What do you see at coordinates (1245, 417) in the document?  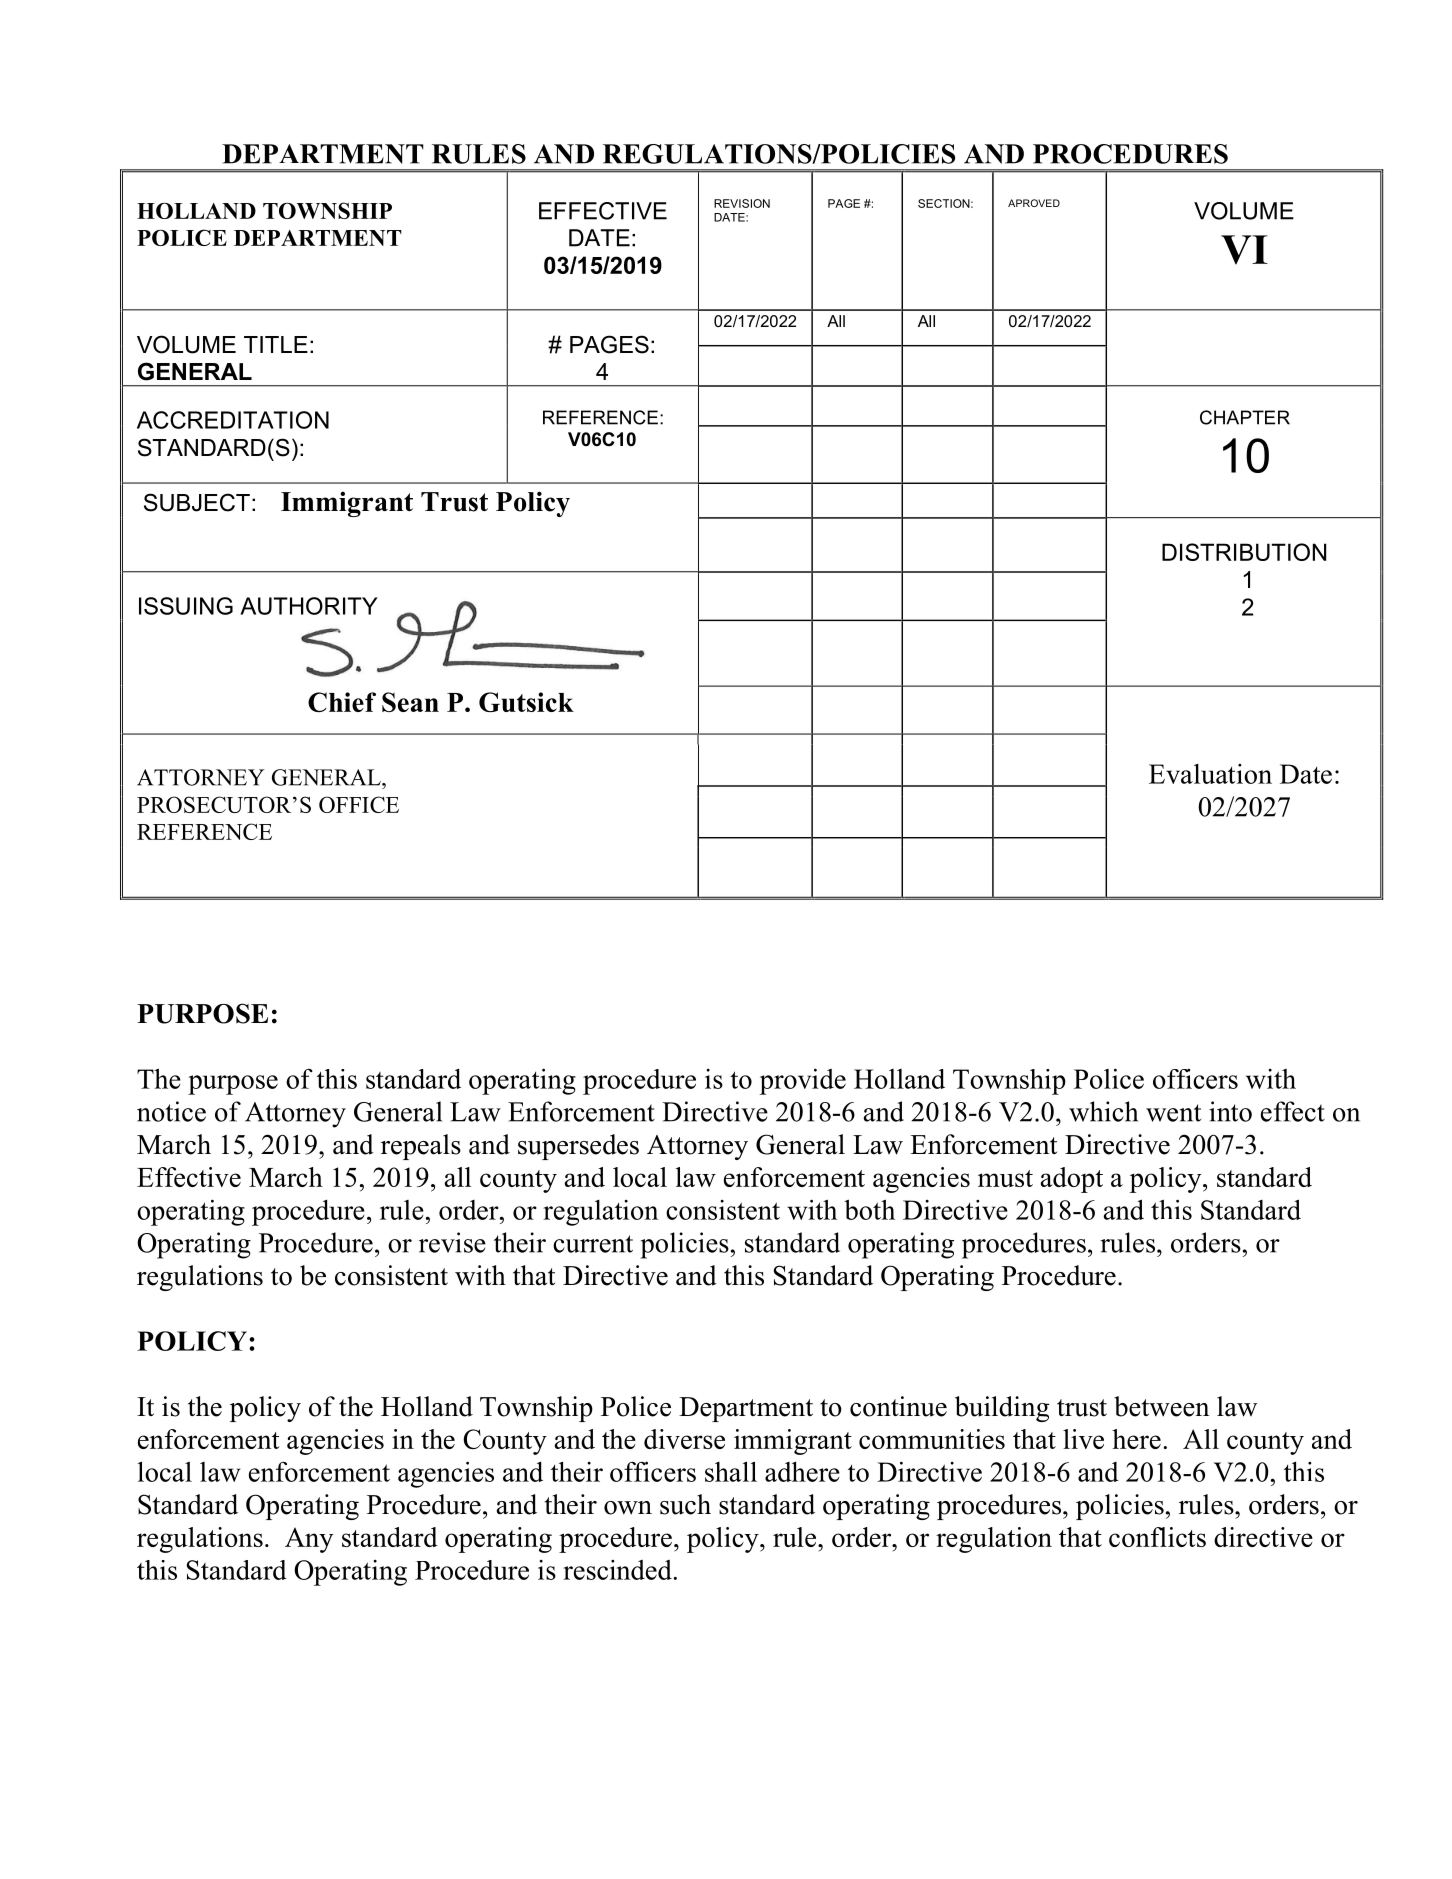 I see `CHAPTER` at bounding box center [1245, 417].
